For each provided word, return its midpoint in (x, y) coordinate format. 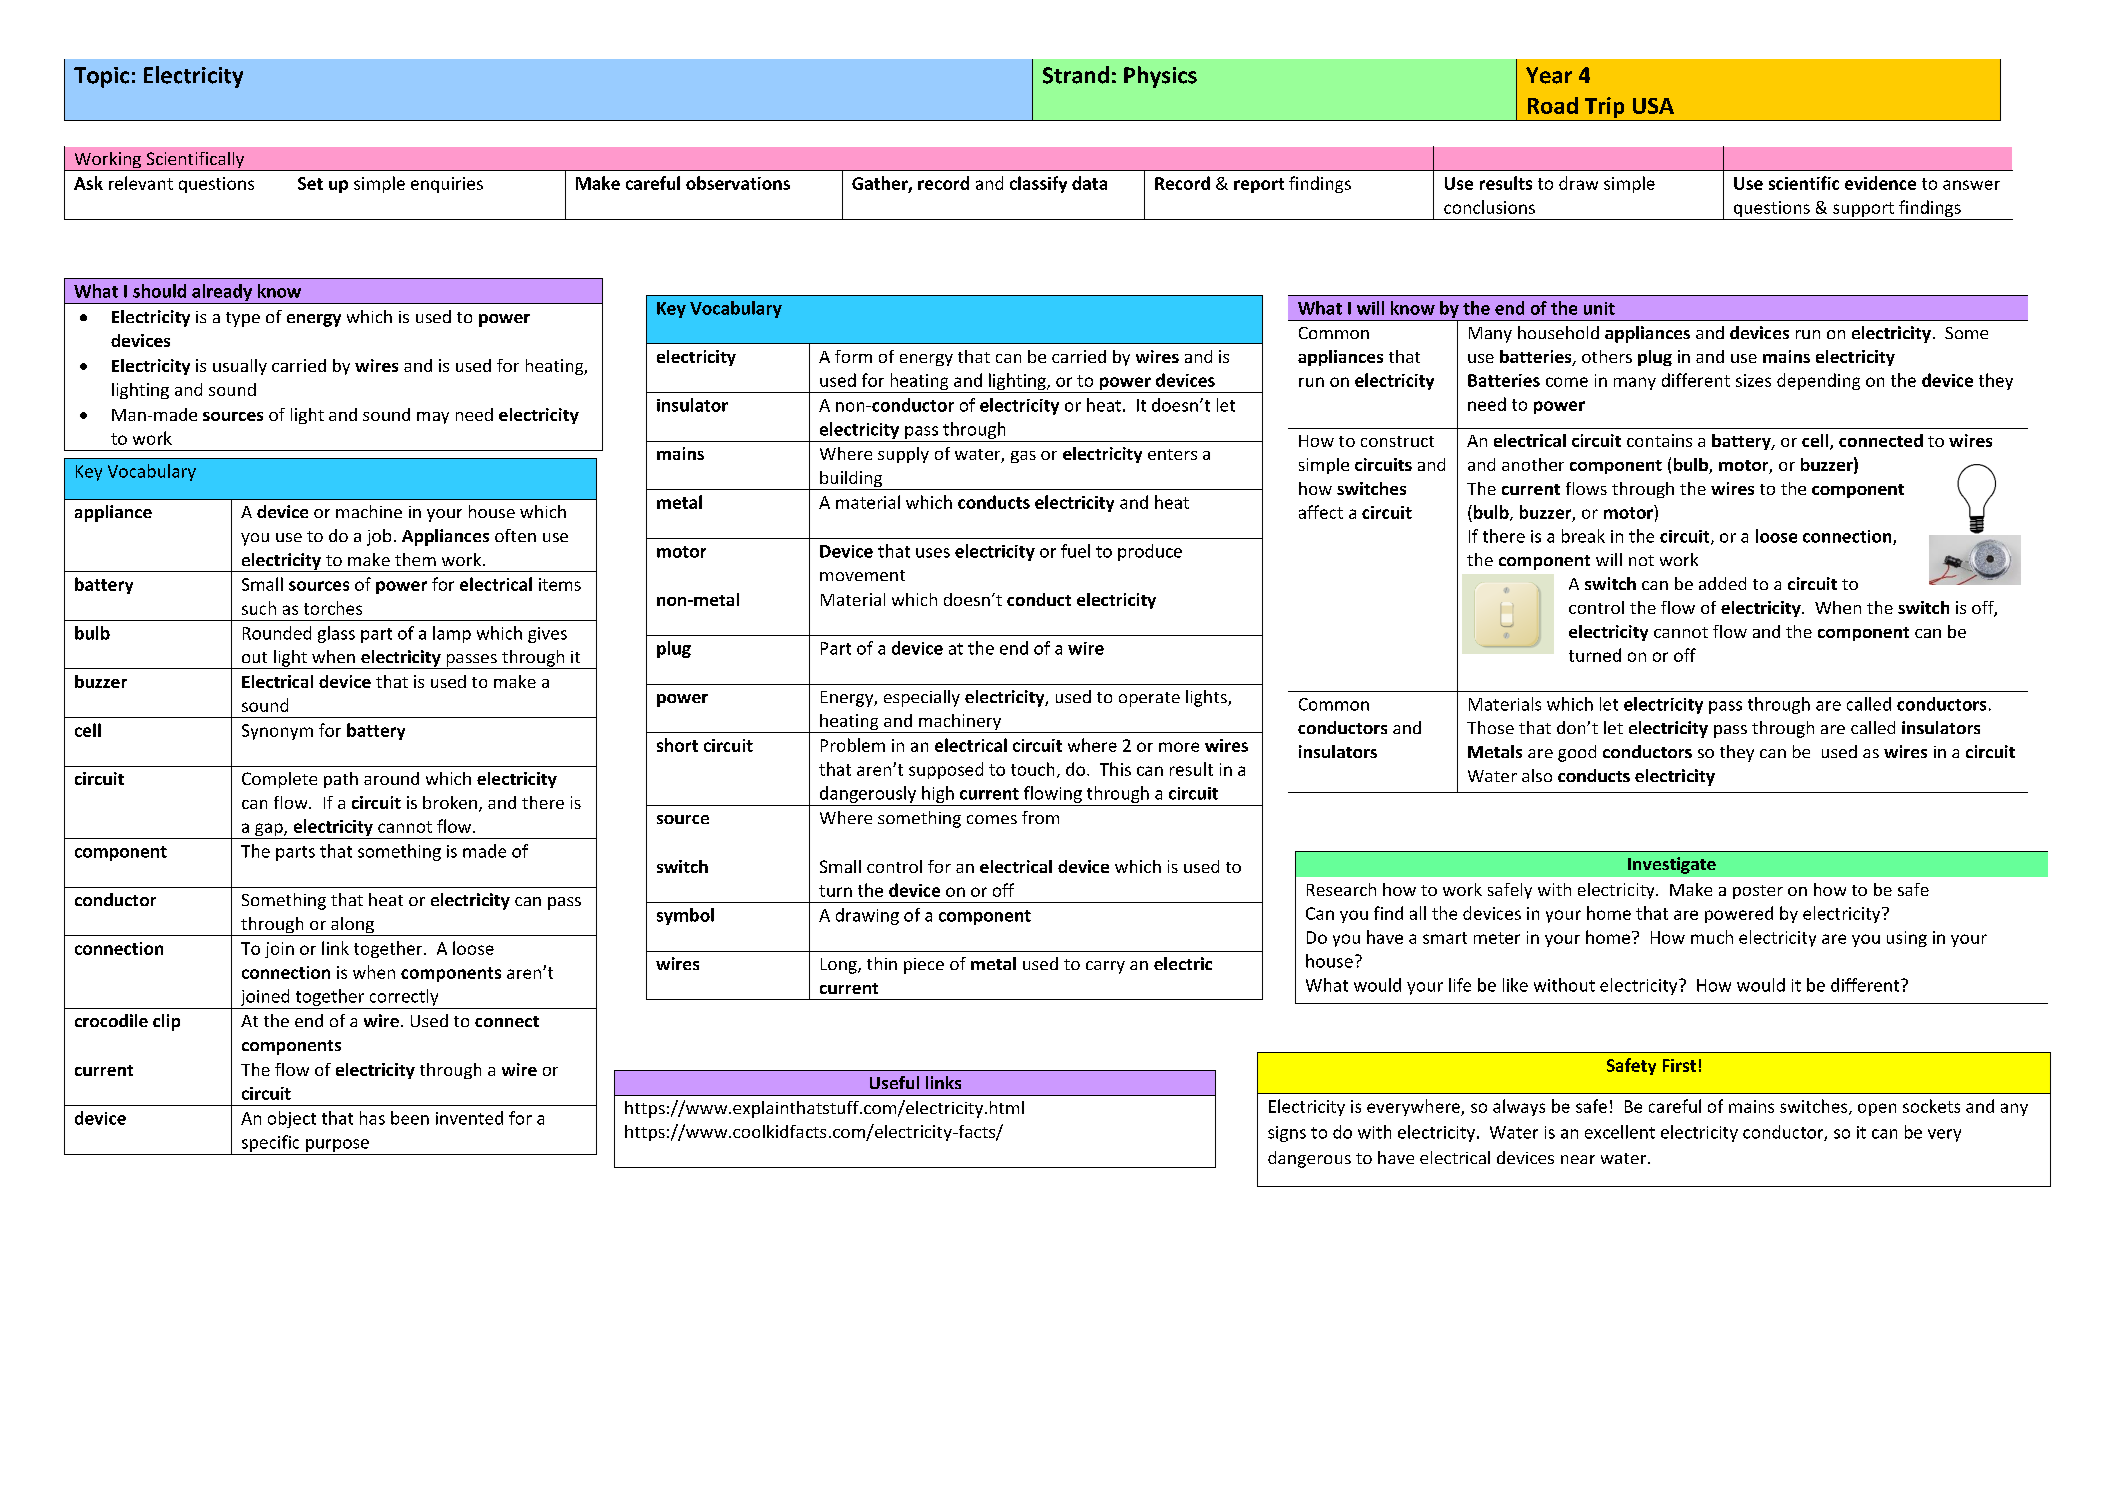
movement (862, 575)
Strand (1076, 75)
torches (333, 608)
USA (1653, 106)
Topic (101, 77)
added (1722, 583)
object (292, 1119)
